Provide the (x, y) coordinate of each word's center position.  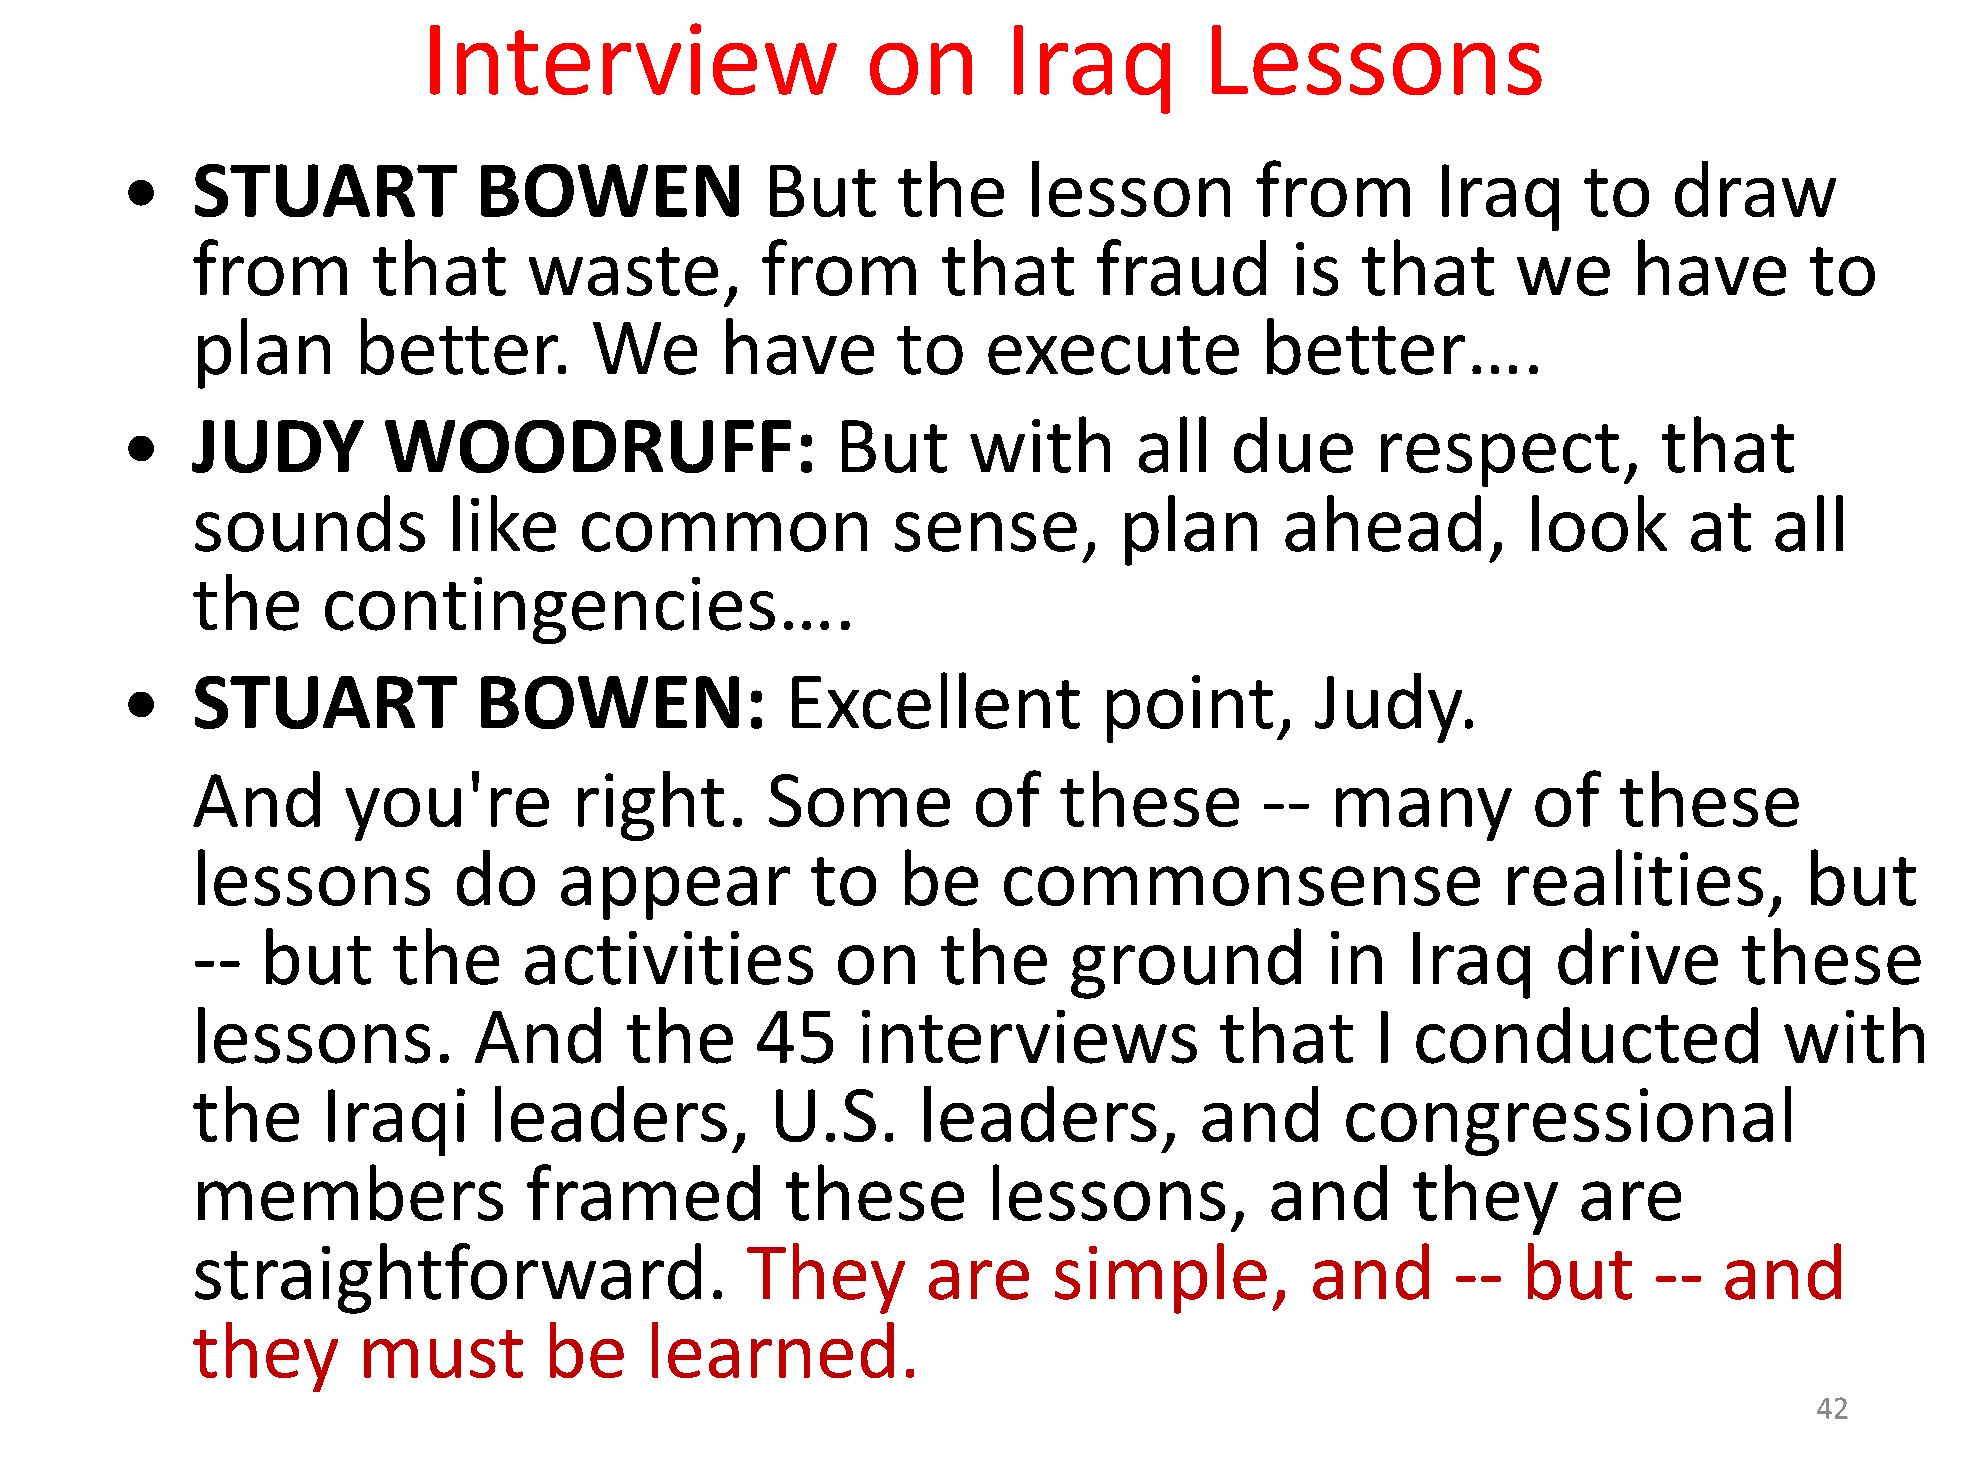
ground (1186, 963)
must (443, 1354)
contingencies (550, 610)
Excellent (936, 700)
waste (623, 271)
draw (1755, 189)
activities (669, 958)
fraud (1181, 267)
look (1599, 523)
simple (1161, 1278)
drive (1638, 956)
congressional (1568, 1121)
